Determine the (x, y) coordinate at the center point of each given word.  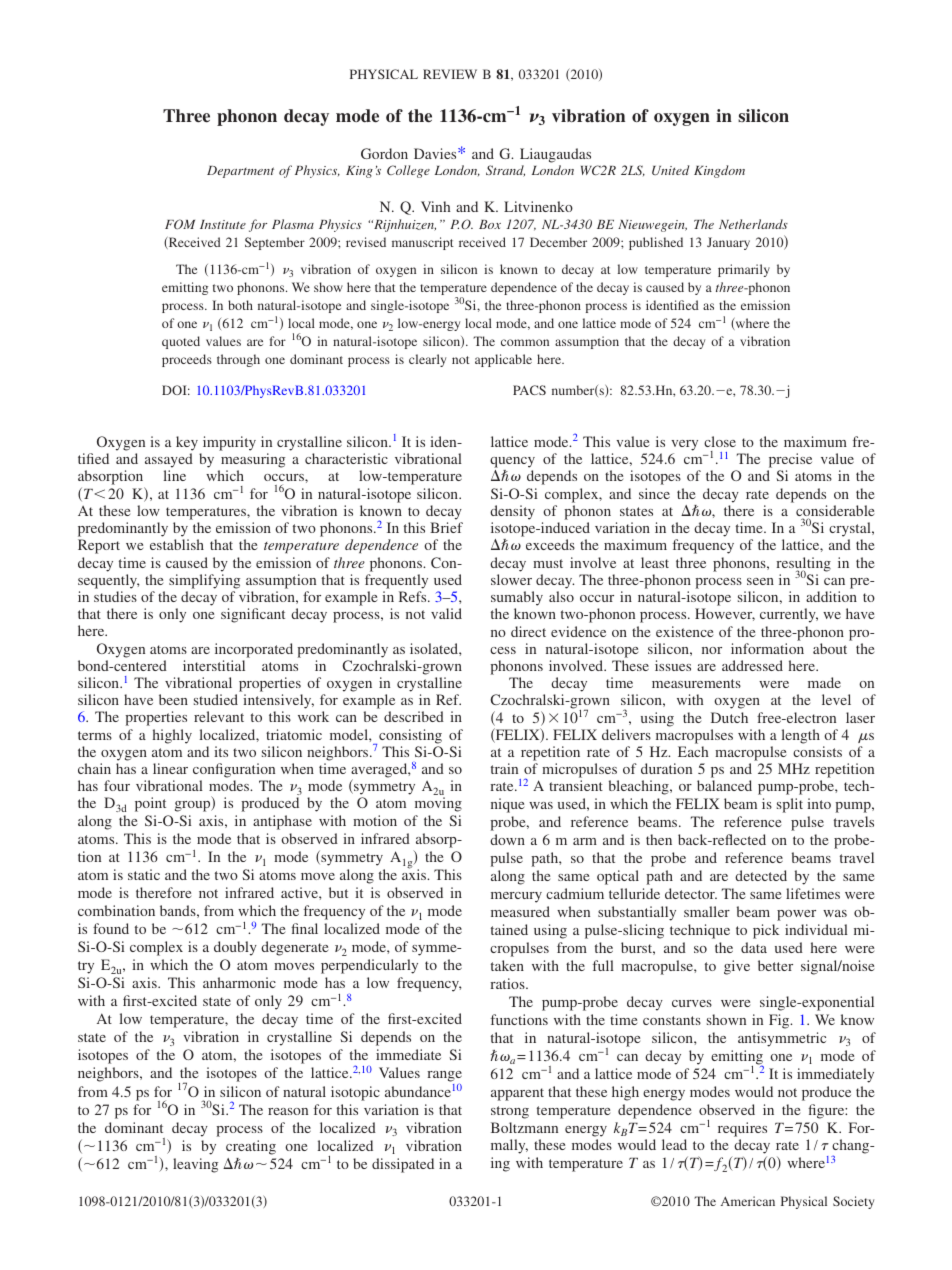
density (512, 512)
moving (438, 804)
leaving (195, 1165)
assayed (169, 460)
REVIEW (450, 74)
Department (240, 172)
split (790, 805)
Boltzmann (524, 1127)
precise (790, 460)
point (150, 804)
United (670, 170)
